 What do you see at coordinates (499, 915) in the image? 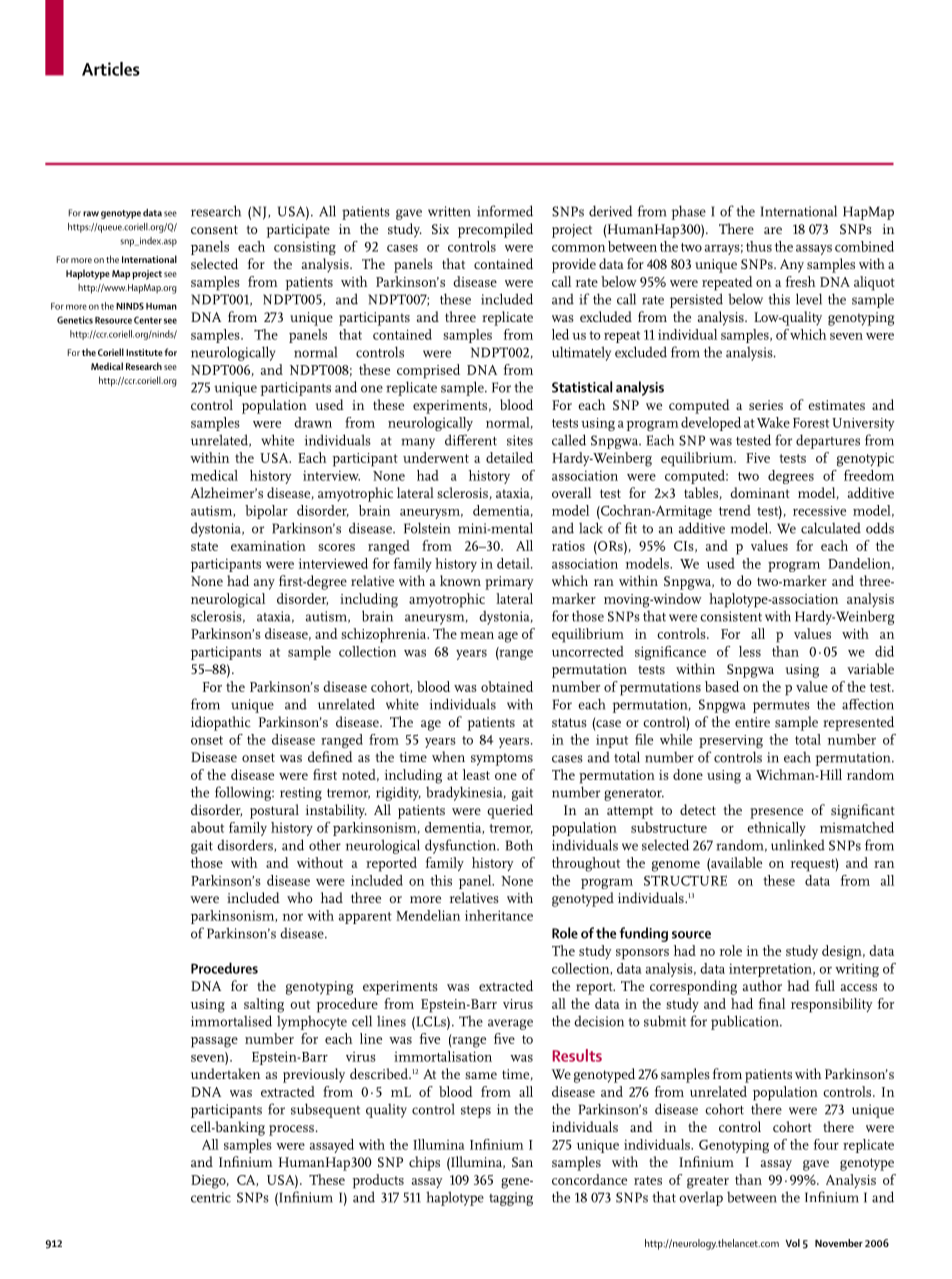
I see `inheritance` at bounding box center [499, 915].
